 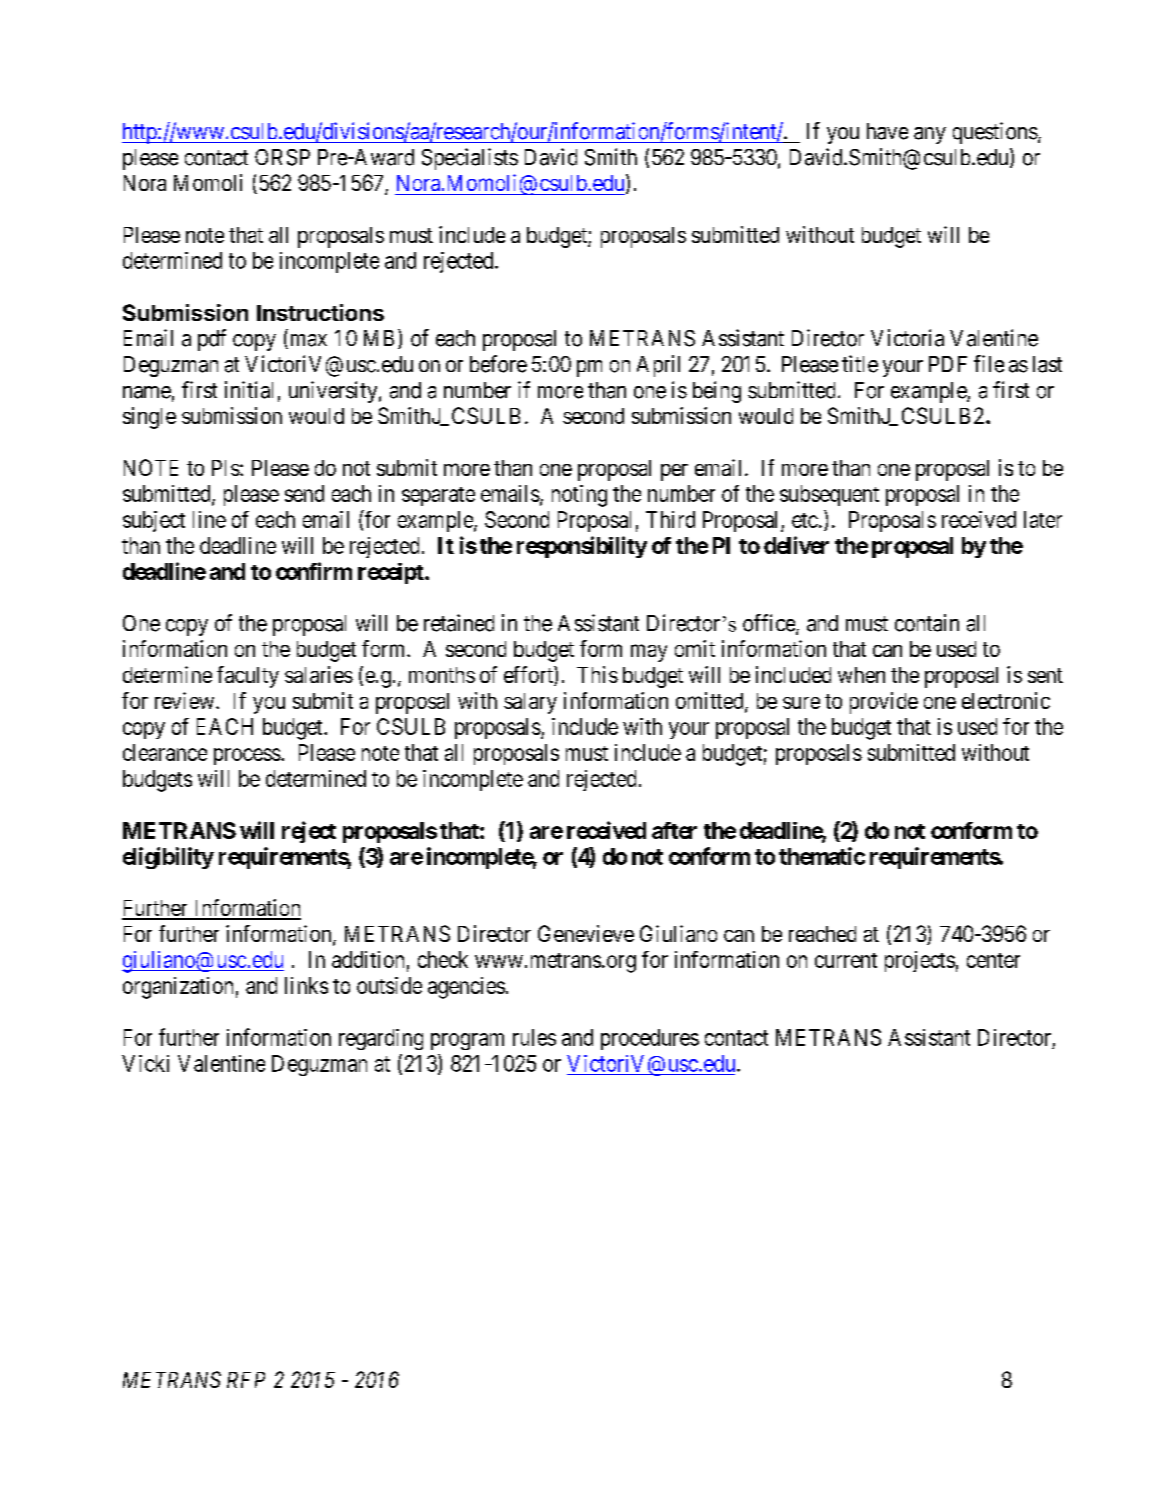 What do you see at coordinates (920, 961) in the page?
I see `projects` at bounding box center [920, 961].
